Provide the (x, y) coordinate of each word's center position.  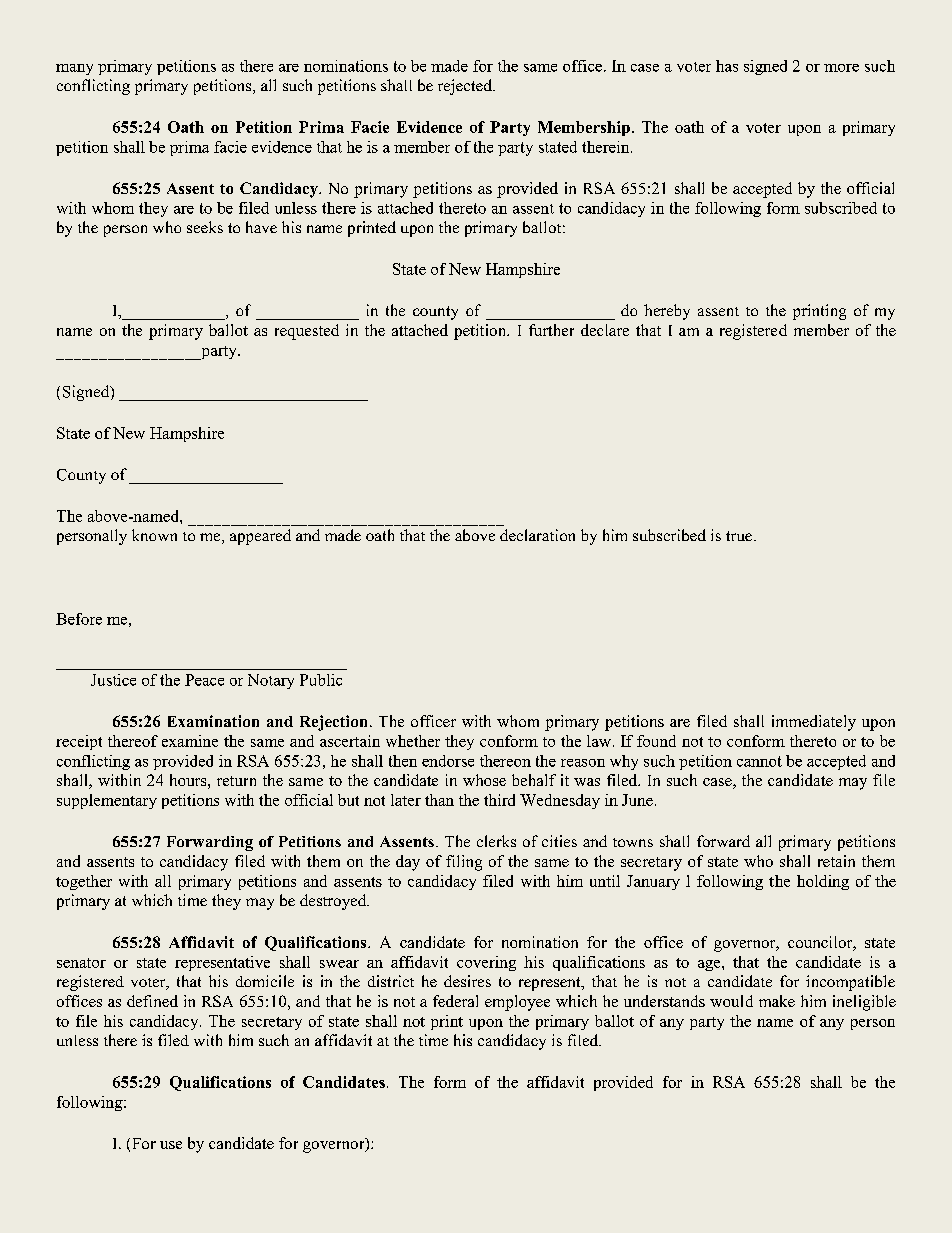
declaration (537, 535)
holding (823, 882)
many (74, 69)
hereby (667, 312)
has (727, 66)
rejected (466, 87)
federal (455, 1001)
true (739, 536)
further (551, 330)
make (777, 1001)
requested (307, 332)
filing (464, 863)
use (171, 1145)
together (84, 882)
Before (79, 619)
